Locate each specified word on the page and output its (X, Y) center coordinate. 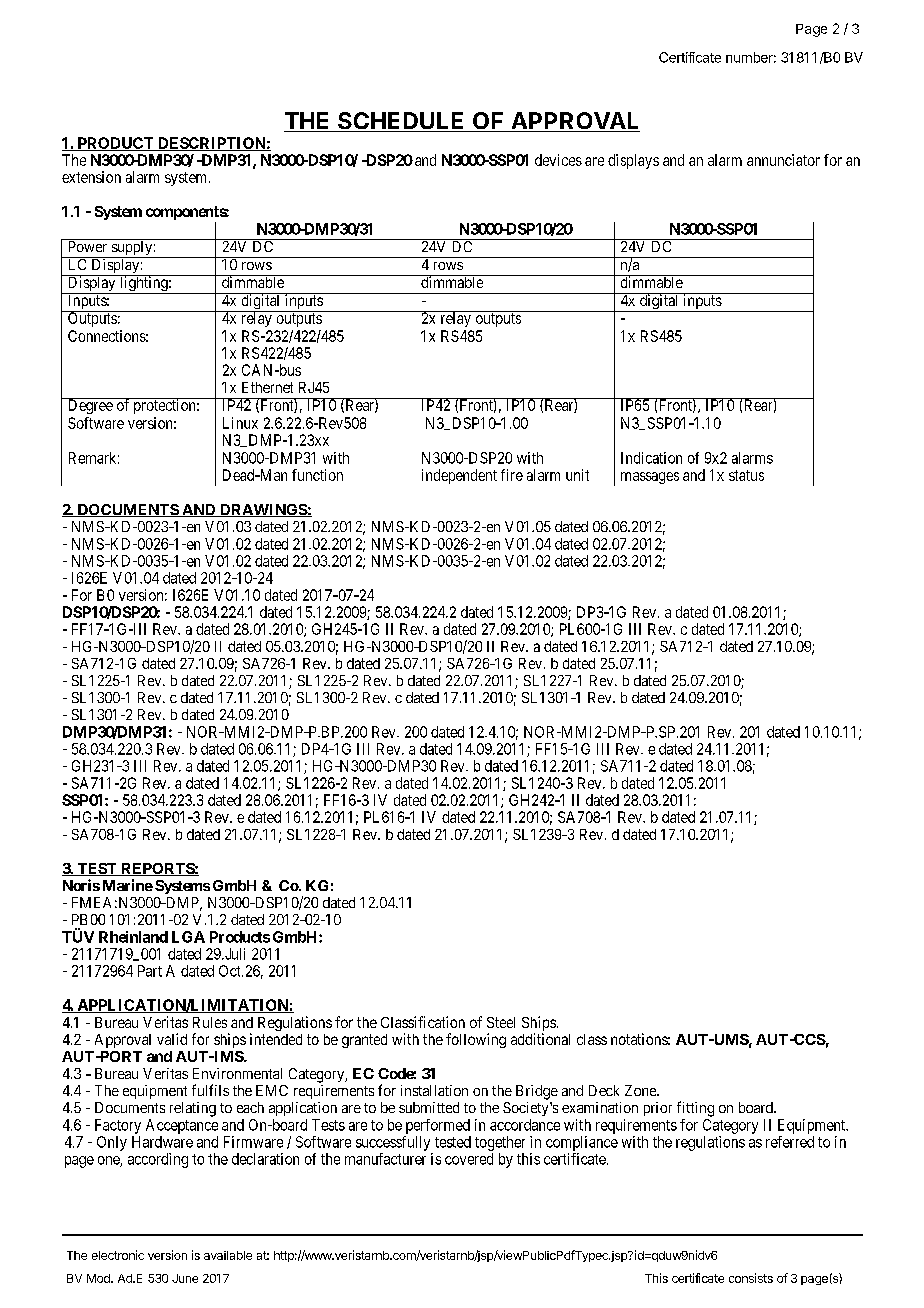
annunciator (783, 160)
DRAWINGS (262, 510)
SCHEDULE (401, 122)
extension (91, 177)
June (185, 1278)
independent (459, 476)
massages (650, 478)
